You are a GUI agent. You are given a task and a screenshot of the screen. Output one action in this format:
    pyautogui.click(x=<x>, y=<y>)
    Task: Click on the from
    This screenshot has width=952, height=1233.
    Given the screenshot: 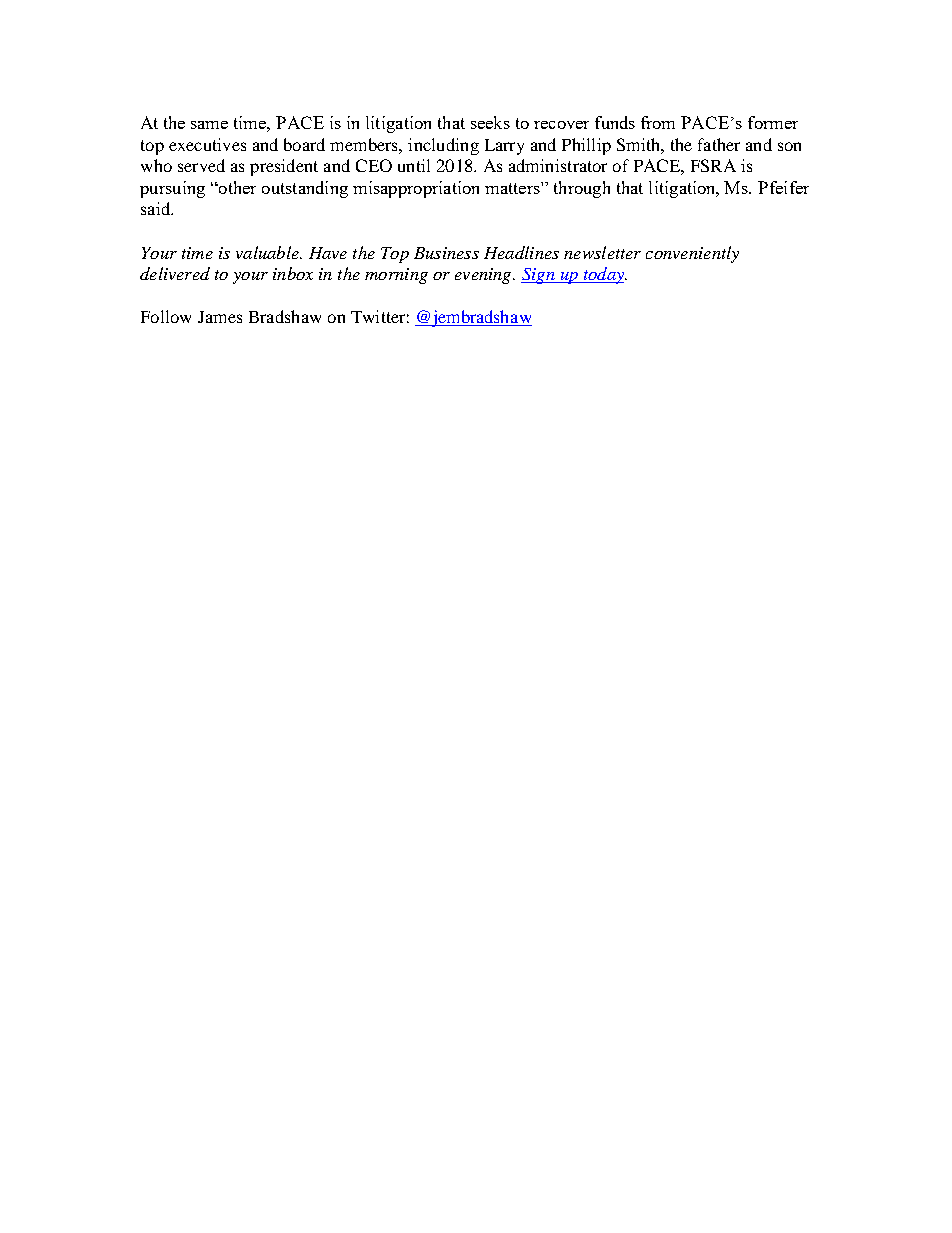 What is the action you would take?
    pyautogui.click(x=658, y=122)
